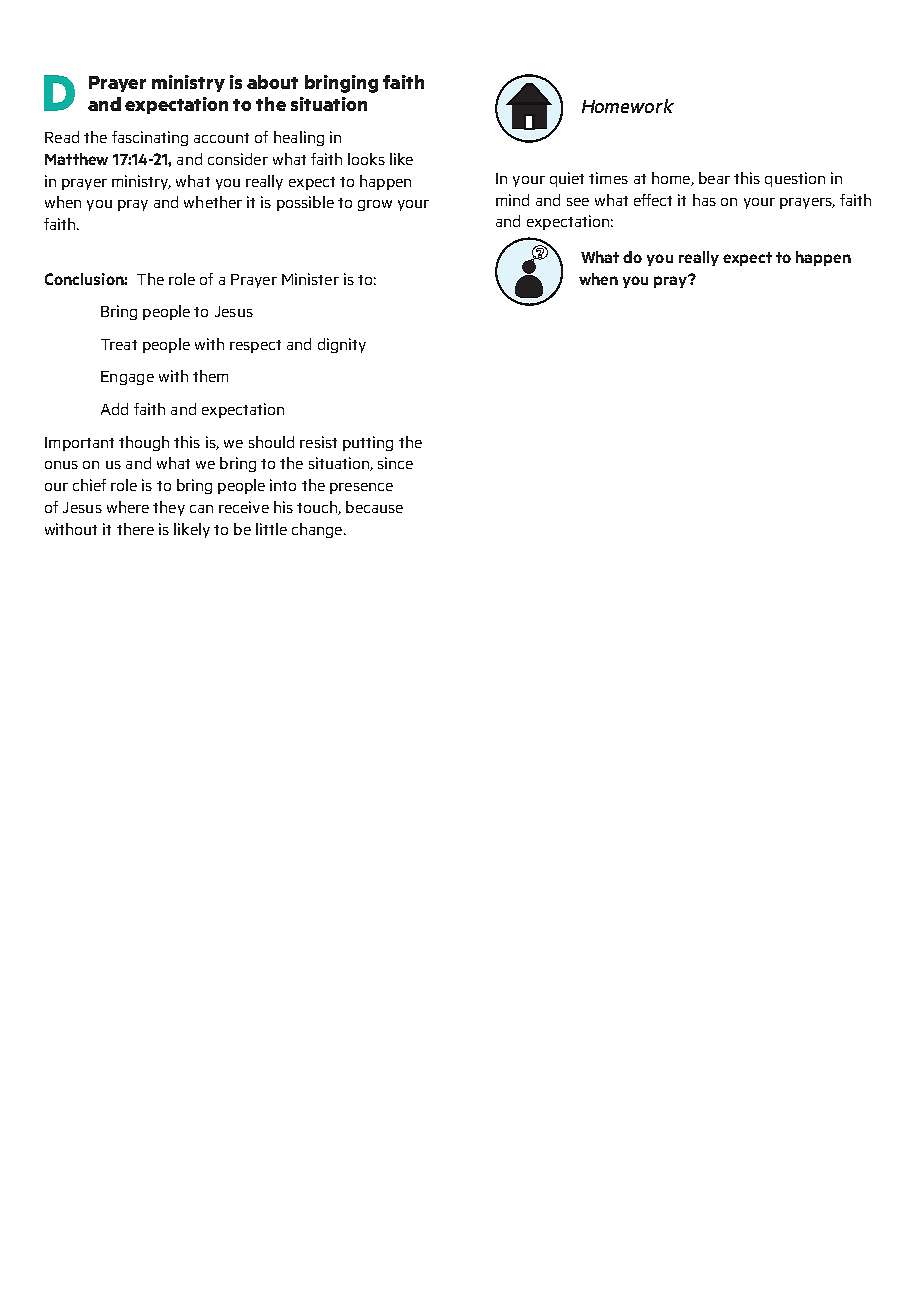 Image resolution: width=924 pixels, height=1308 pixels. I want to click on has, so click(704, 200).
